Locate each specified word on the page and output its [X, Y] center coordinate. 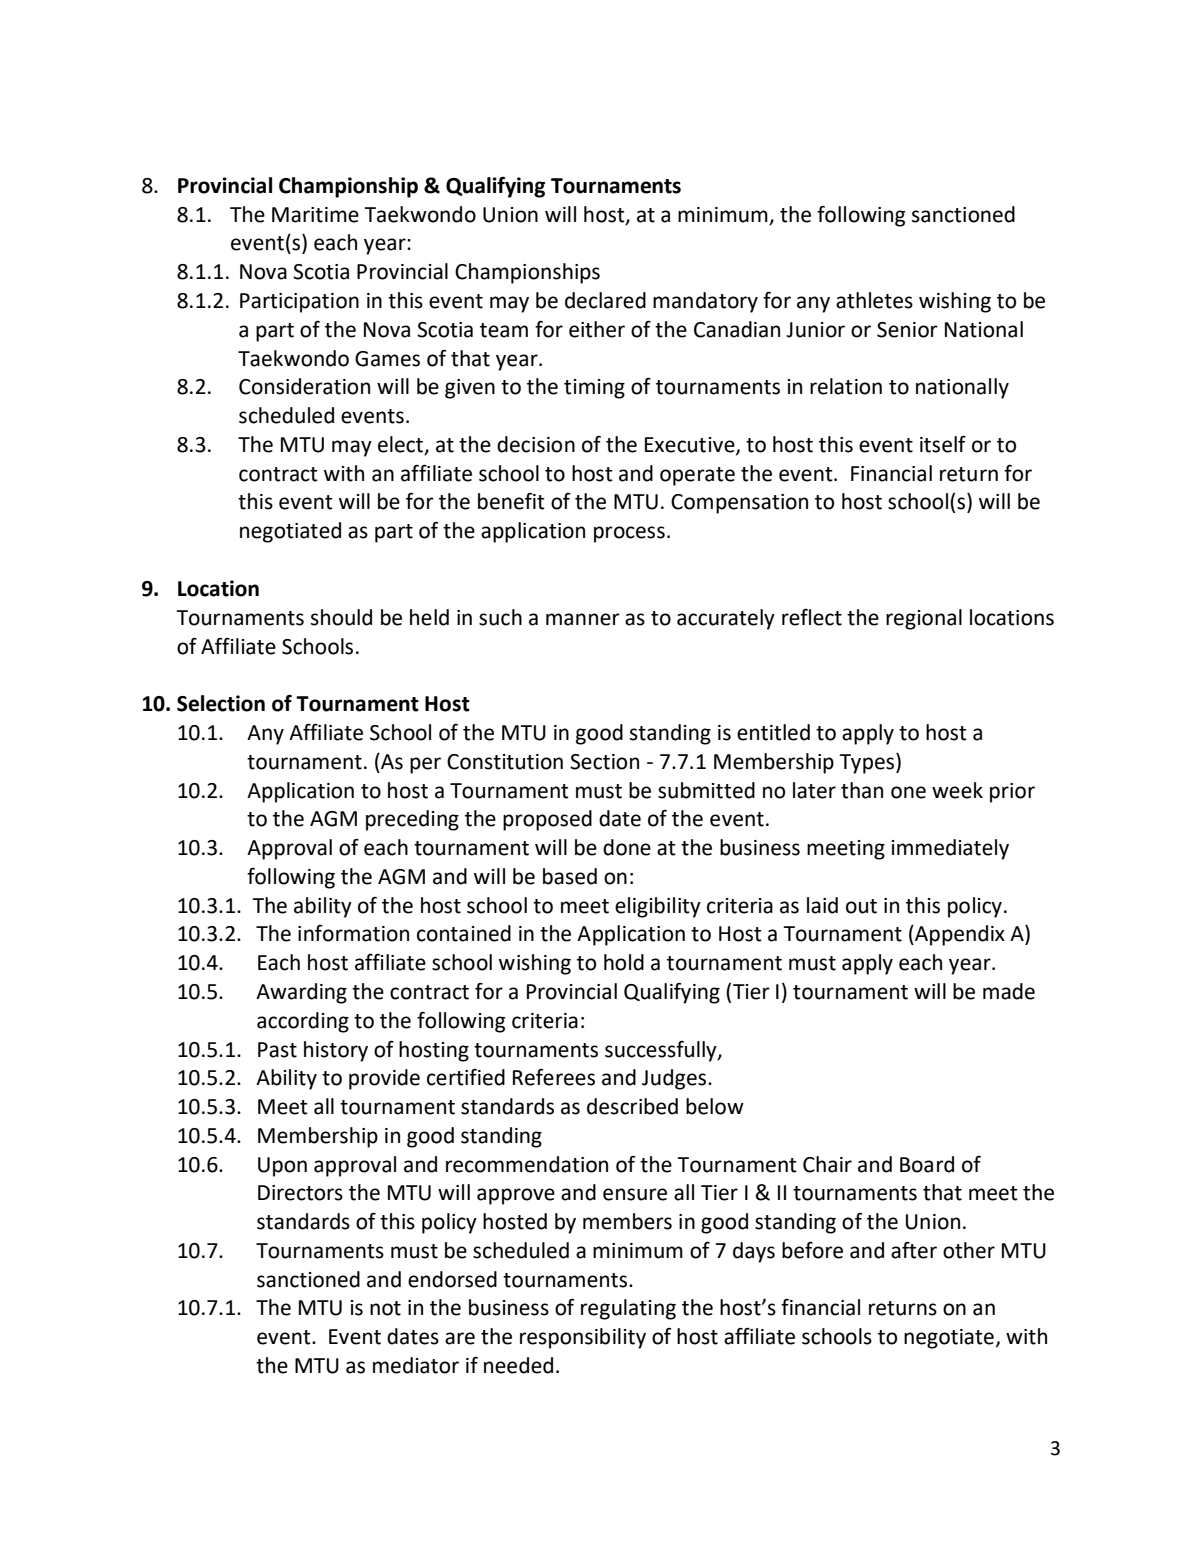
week [957, 790]
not [385, 1308]
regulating [628, 1309]
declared [605, 300]
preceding [412, 820]
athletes [874, 300]
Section [604, 762]
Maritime [315, 215]
